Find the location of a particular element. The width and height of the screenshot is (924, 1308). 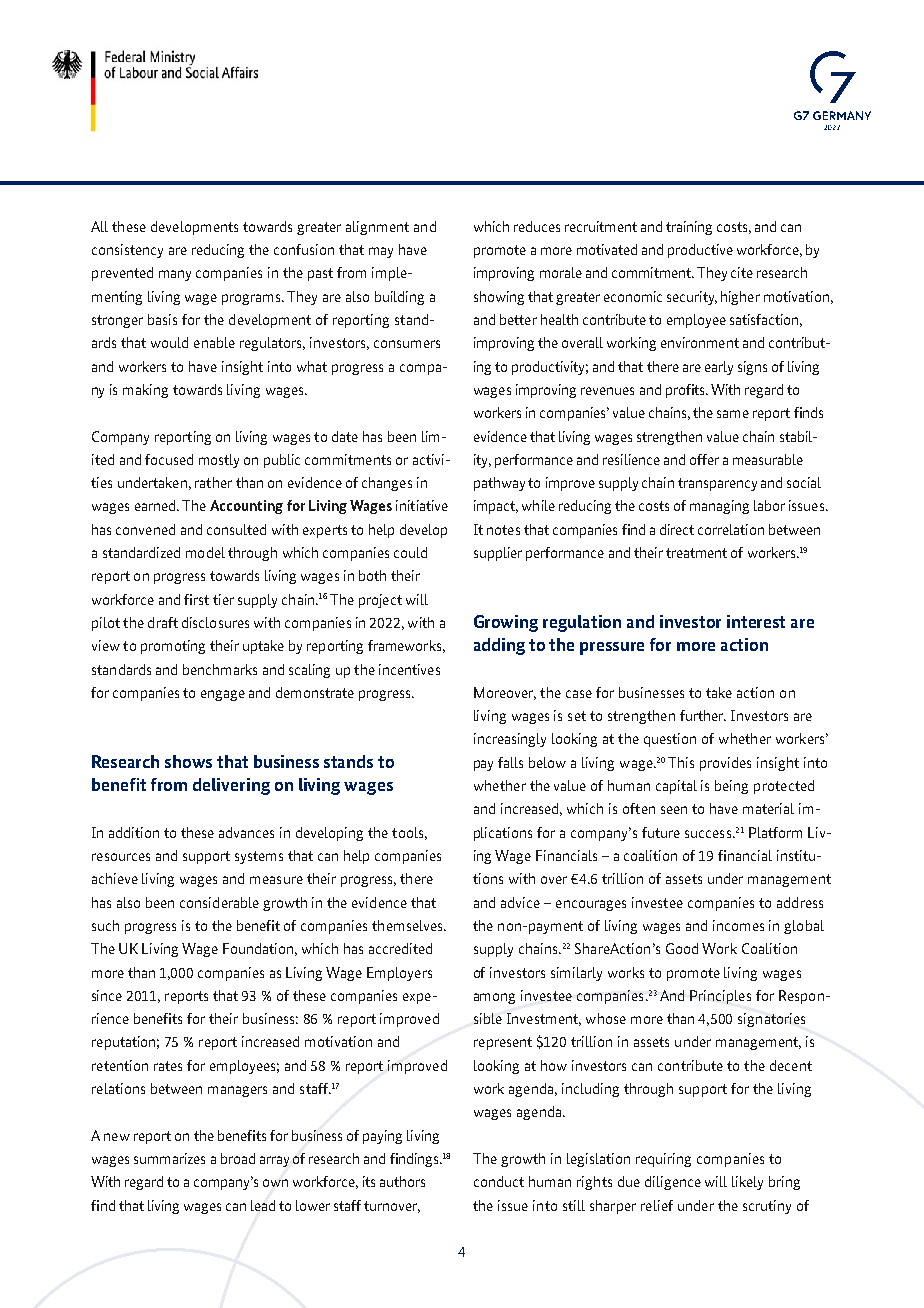

may is located at coordinates (381, 252).
